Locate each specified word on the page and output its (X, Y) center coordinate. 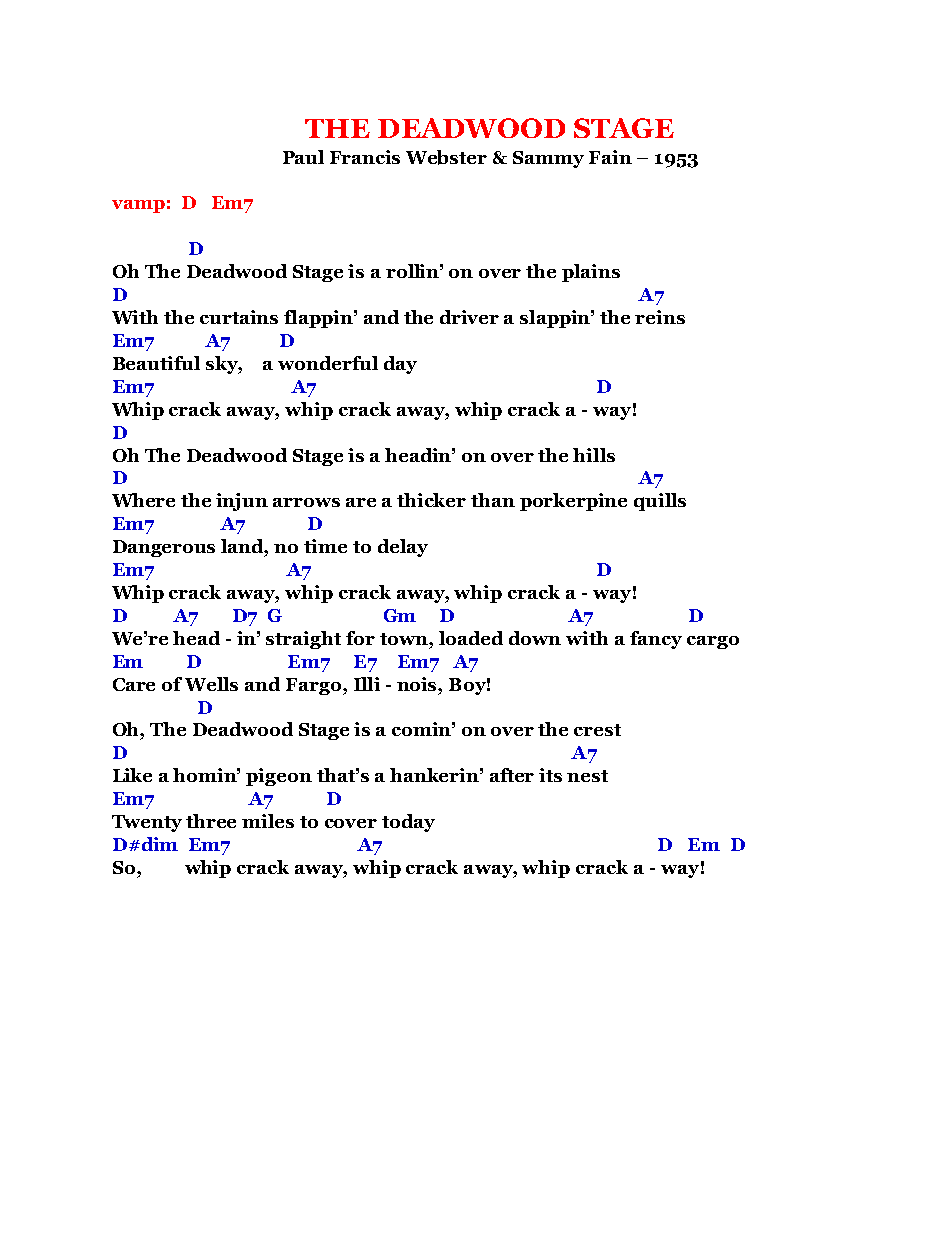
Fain (610, 157)
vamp (138, 206)
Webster (446, 157)
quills (660, 502)
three (211, 821)
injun (242, 502)
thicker (431, 500)
